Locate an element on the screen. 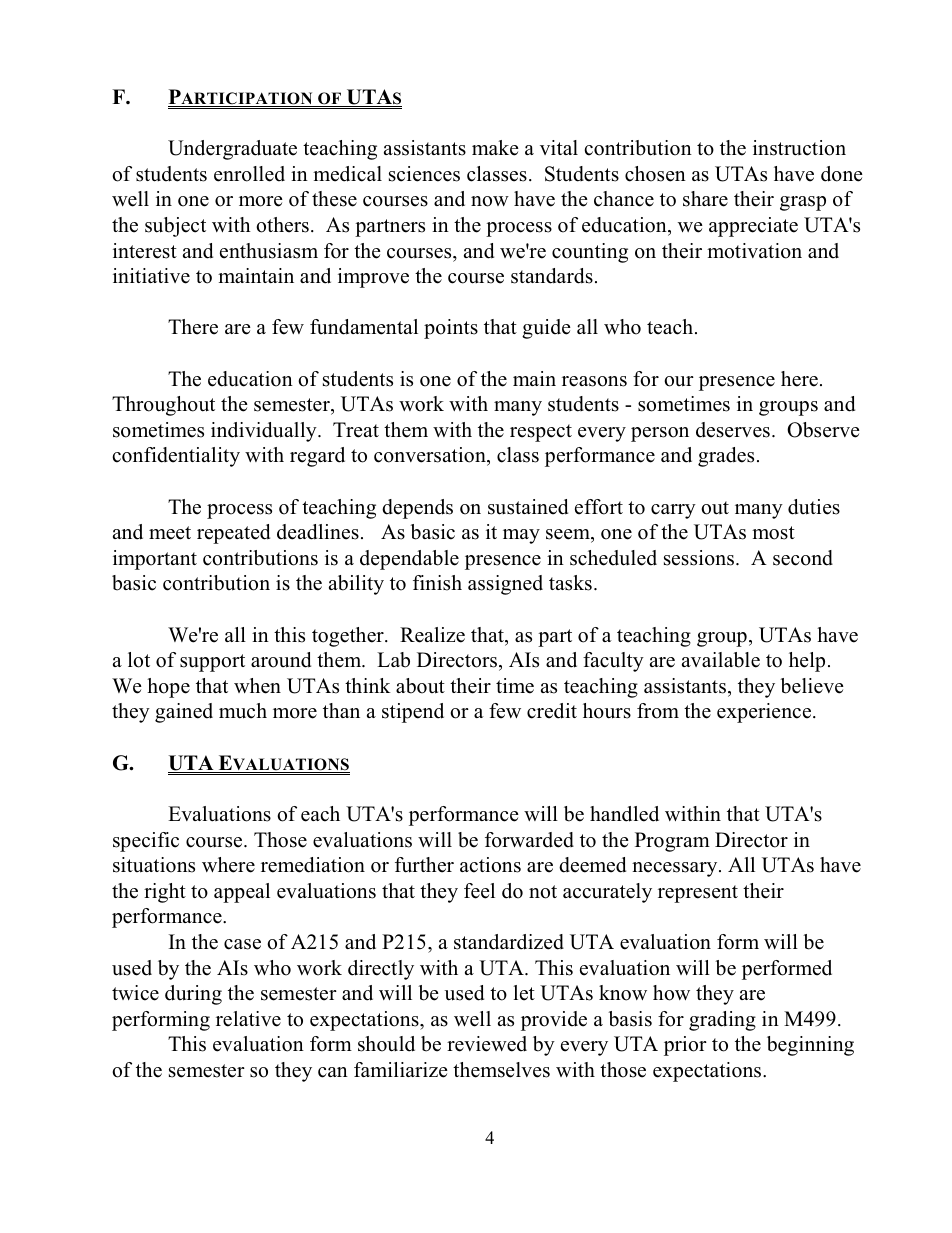 This screenshot has width=952, height=1233. make is located at coordinates (495, 148).
